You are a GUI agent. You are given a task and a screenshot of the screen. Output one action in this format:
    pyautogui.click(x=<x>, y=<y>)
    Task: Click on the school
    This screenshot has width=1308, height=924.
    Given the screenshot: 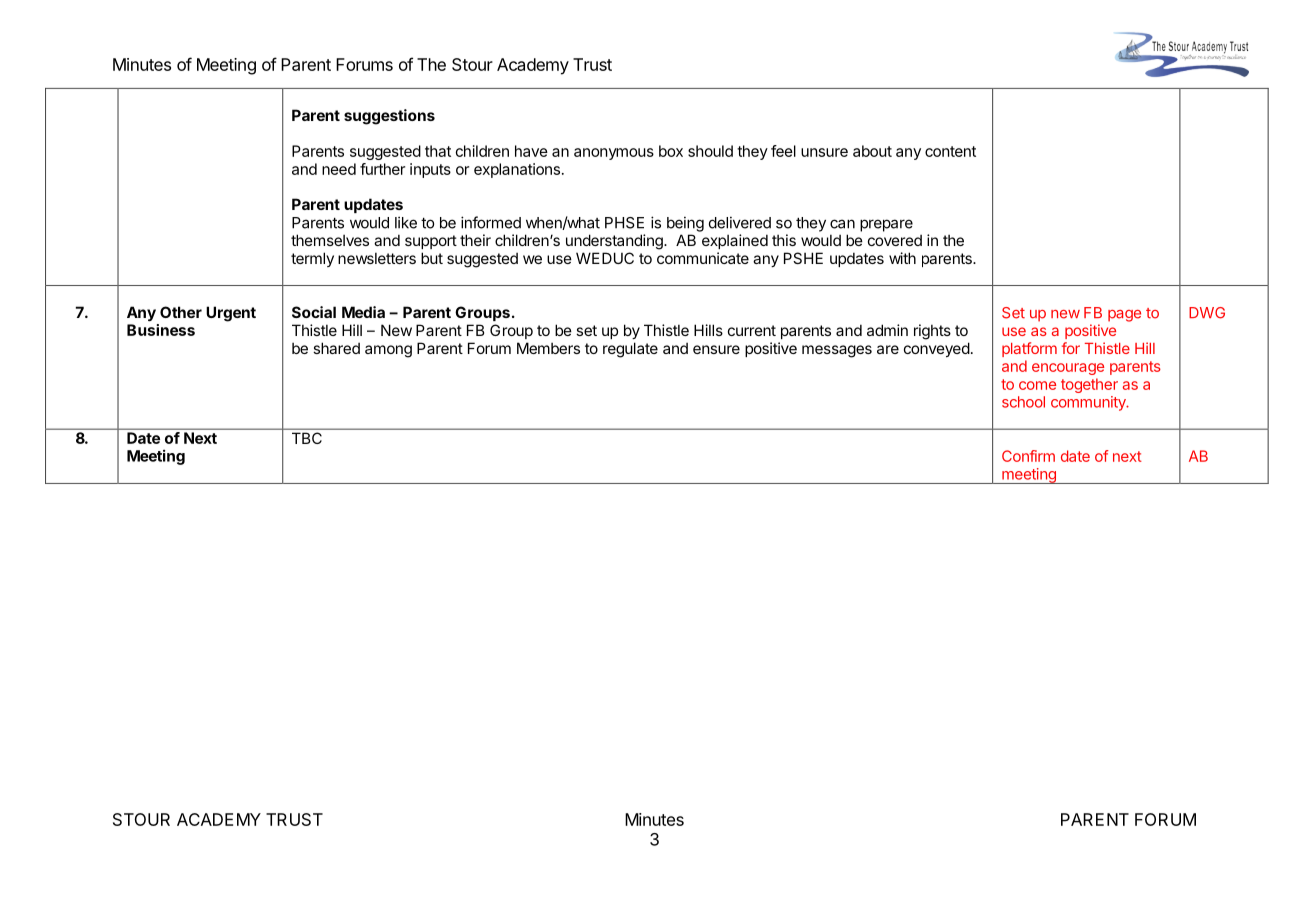 What is the action you would take?
    pyautogui.click(x=1023, y=402)
